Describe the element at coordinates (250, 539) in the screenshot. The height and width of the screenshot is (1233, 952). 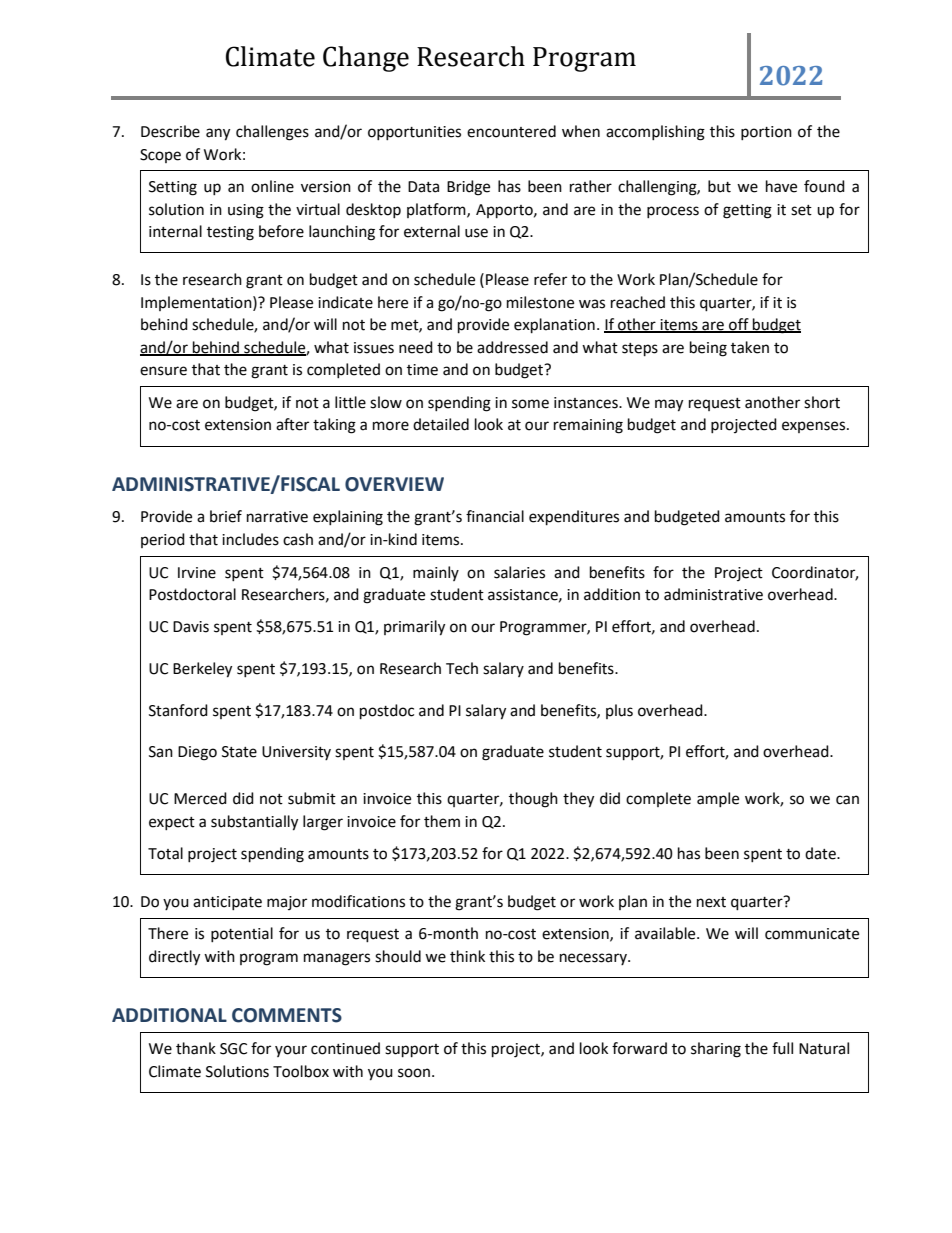
I see `includes` at that location.
